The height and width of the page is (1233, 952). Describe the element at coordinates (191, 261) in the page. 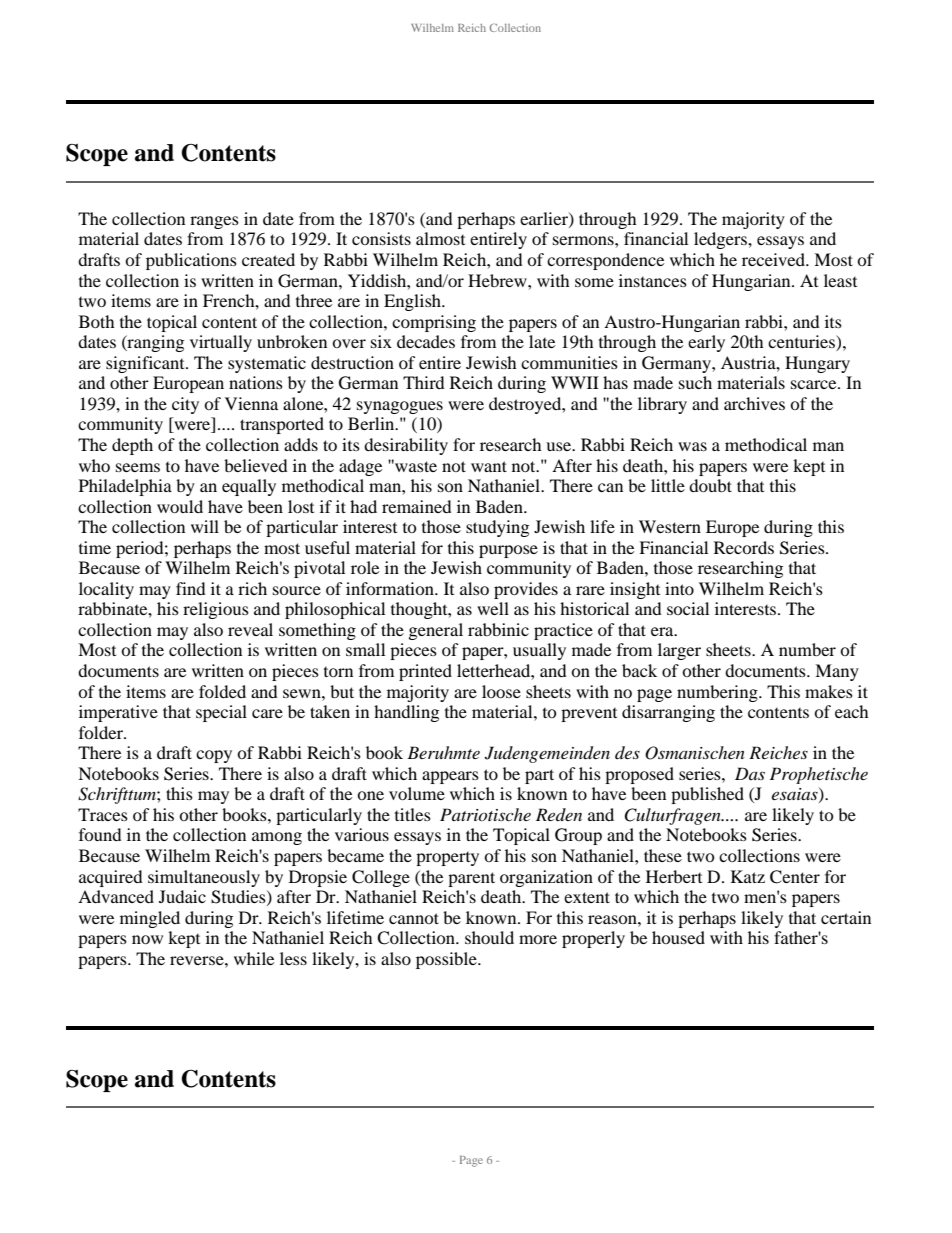

I see `publications` at that location.
